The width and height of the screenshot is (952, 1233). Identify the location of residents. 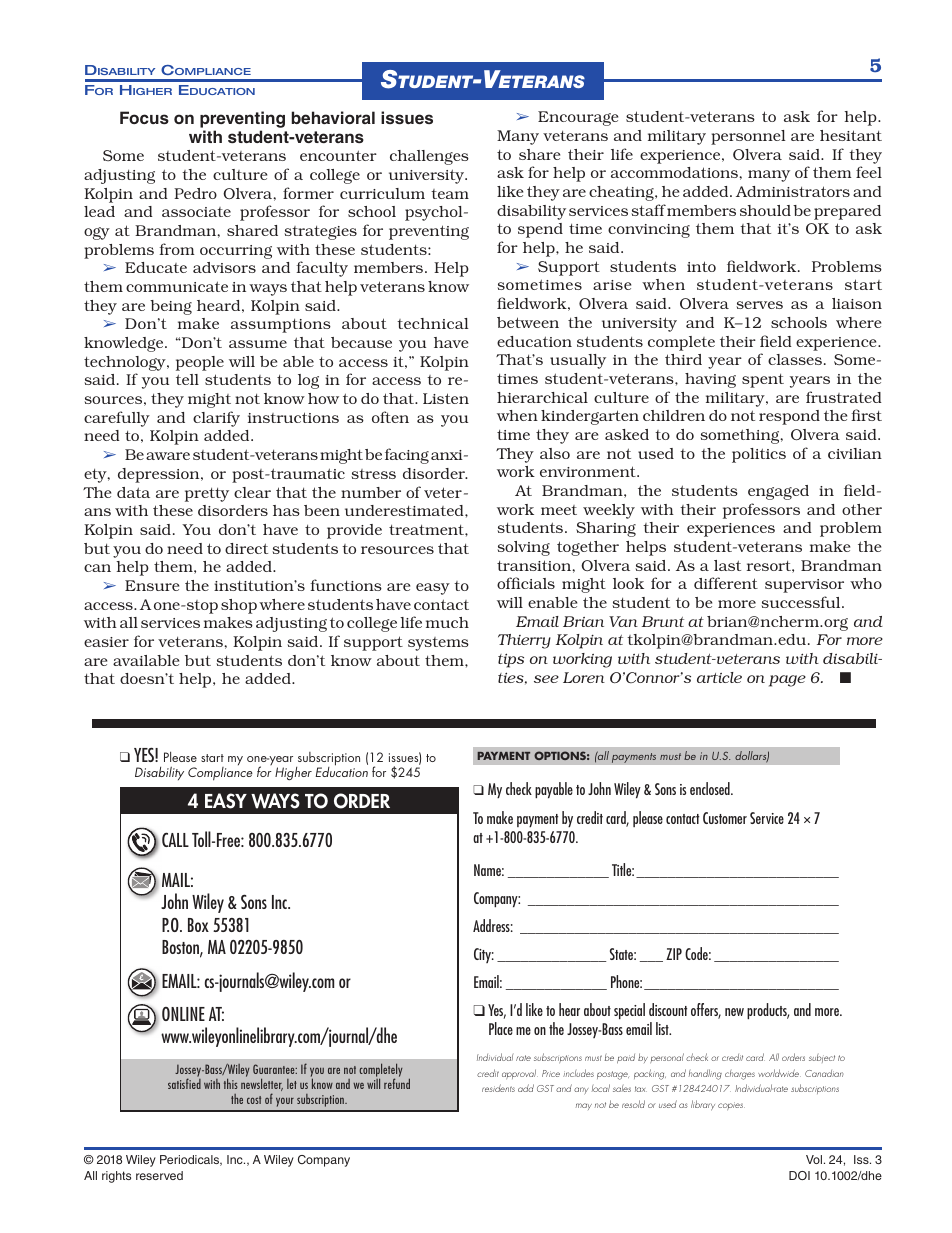
(498, 1088).
